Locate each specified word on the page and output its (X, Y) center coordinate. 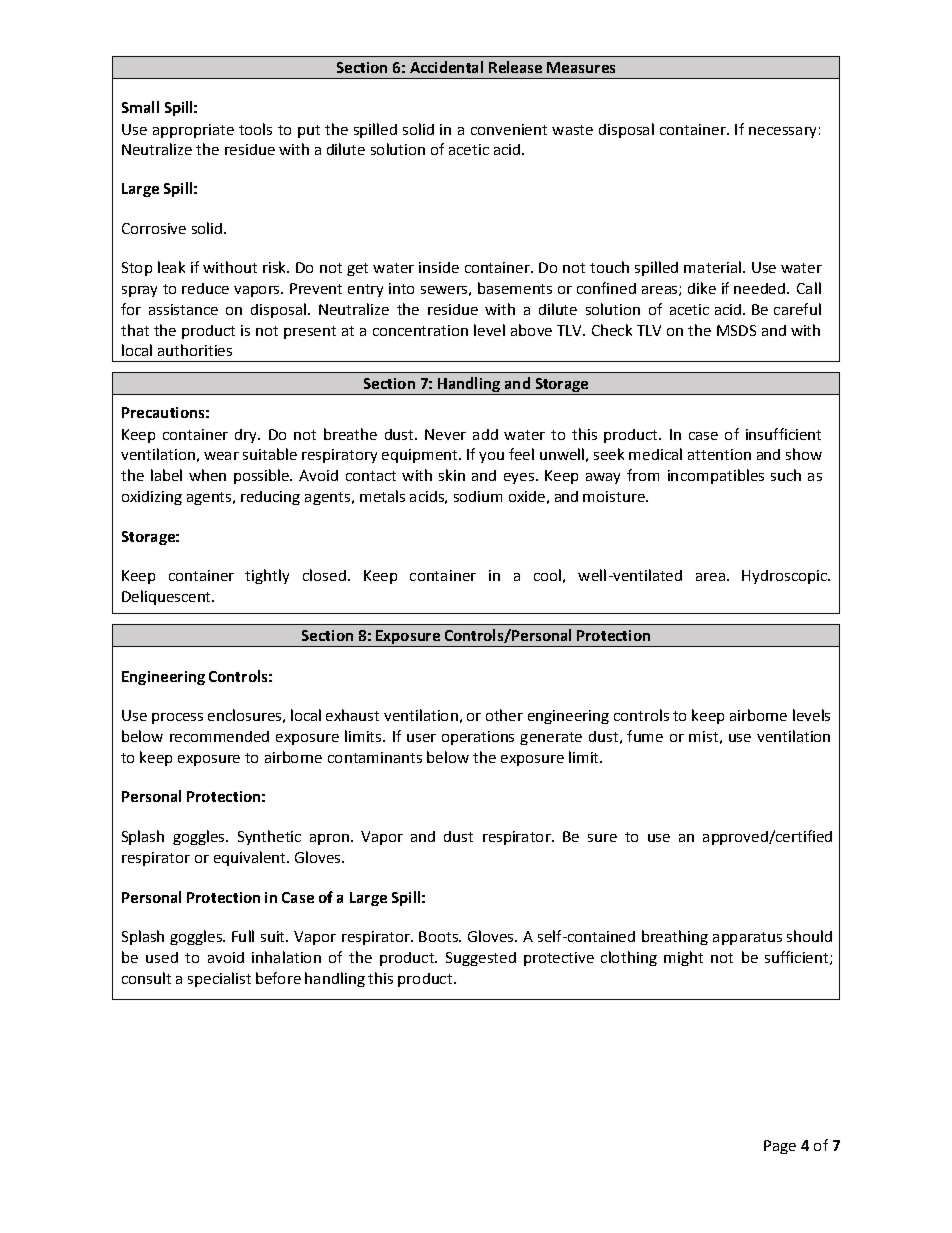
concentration (420, 330)
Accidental (446, 67)
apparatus (747, 938)
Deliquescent (167, 597)
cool (547, 575)
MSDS (736, 330)
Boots (439, 936)
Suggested (481, 959)
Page (780, 1147)
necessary (782, 132)
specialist (219, 979)
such (786, 475)
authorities (195, 350)
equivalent (251, 858)
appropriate (193, 131)
